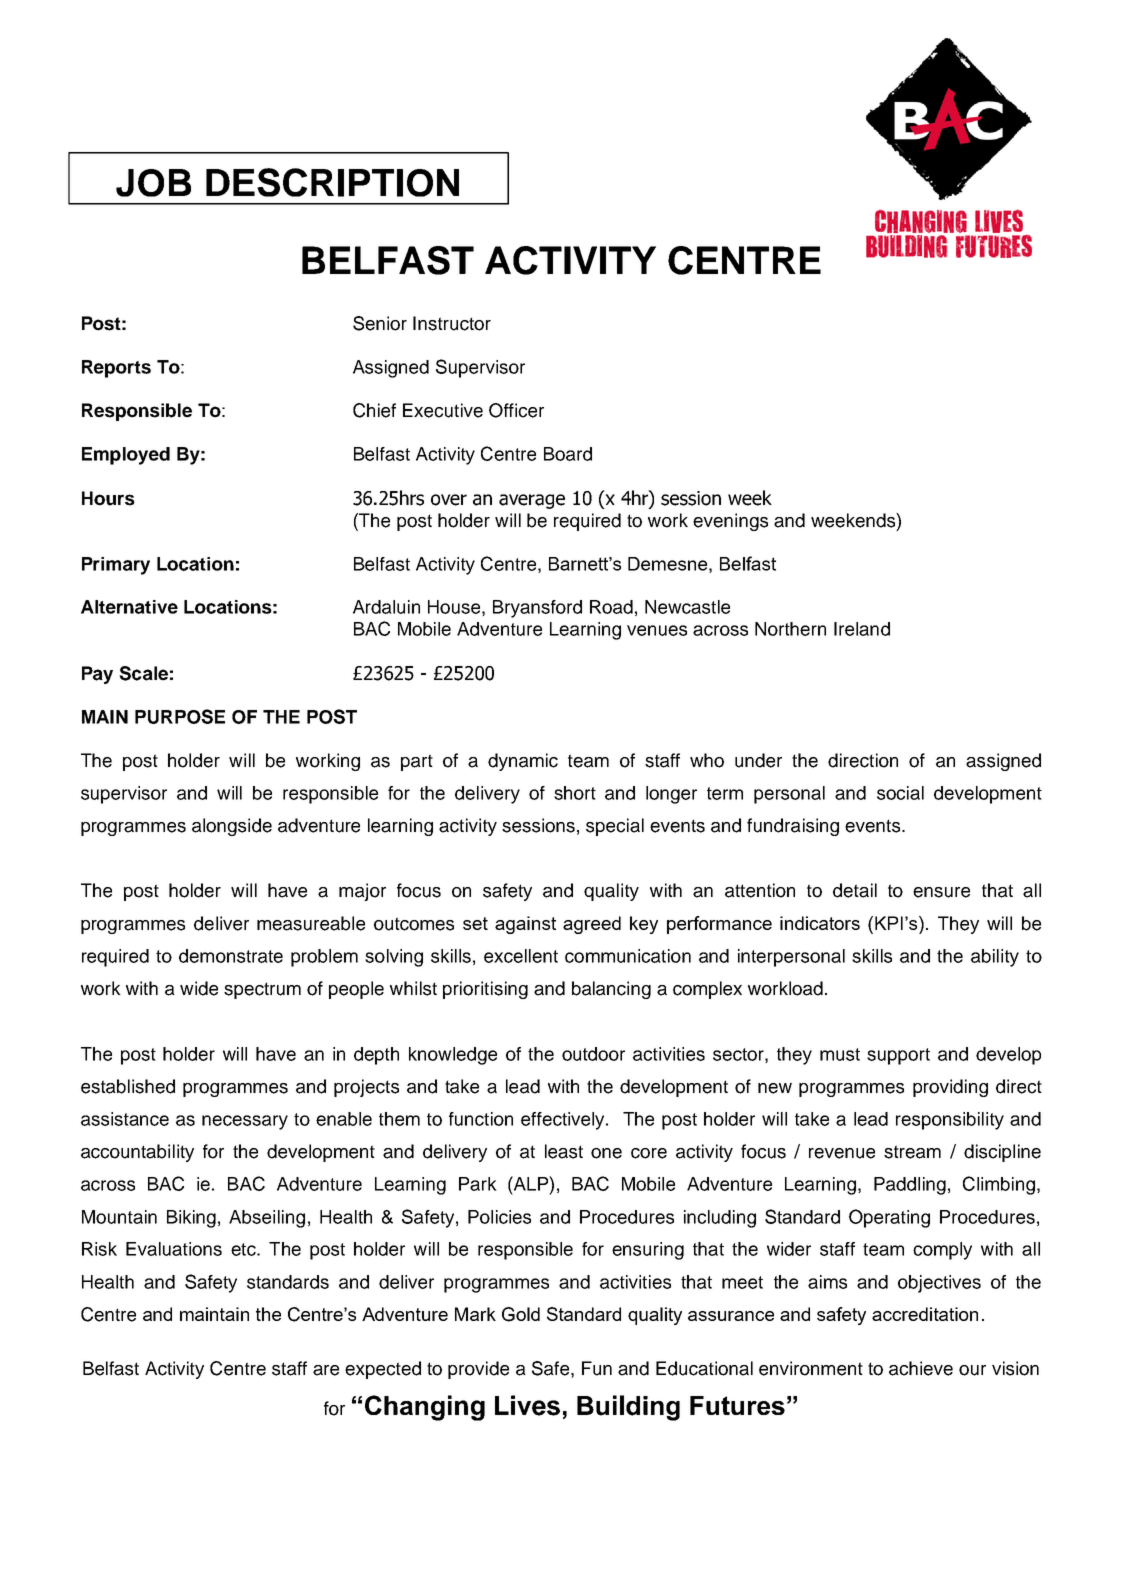 Image resolution: width=1122 pixels, height=1587 pixels. I want to click on Employed, so click(126, 456).
